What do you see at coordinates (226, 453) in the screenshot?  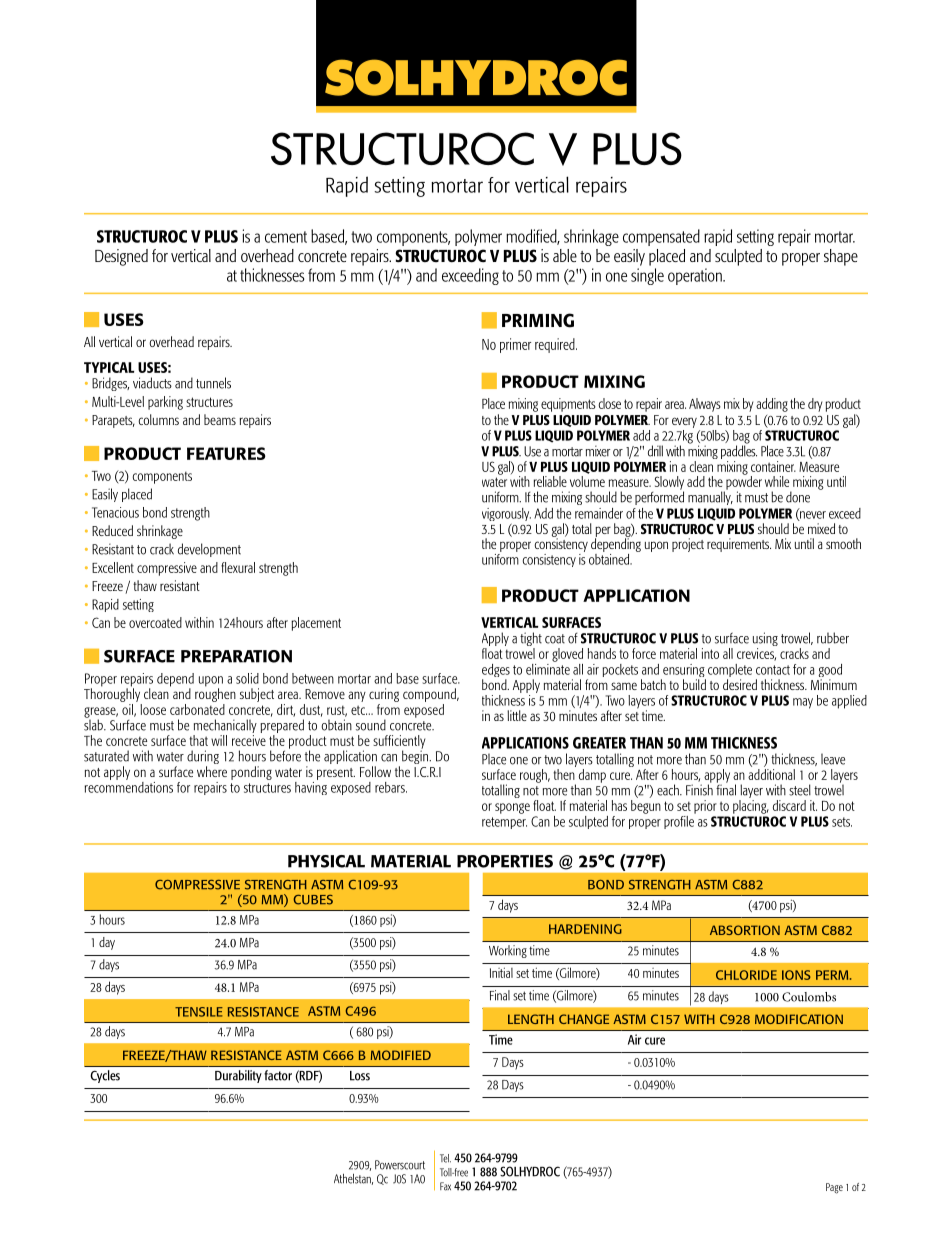 I see `Features` at bounding box center [226, 453].
